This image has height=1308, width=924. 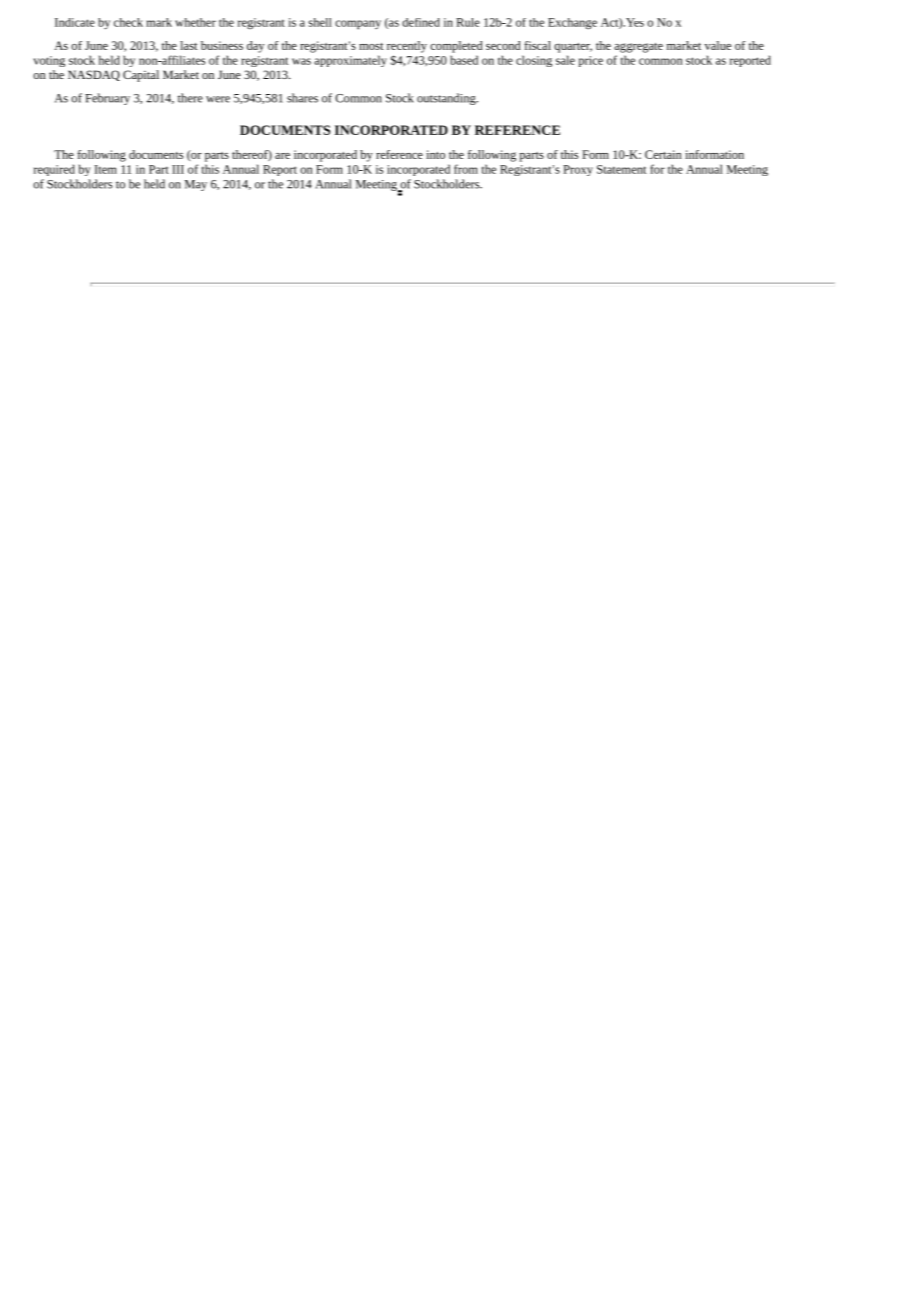 I want to click on into, so click(x=435, y=154).
